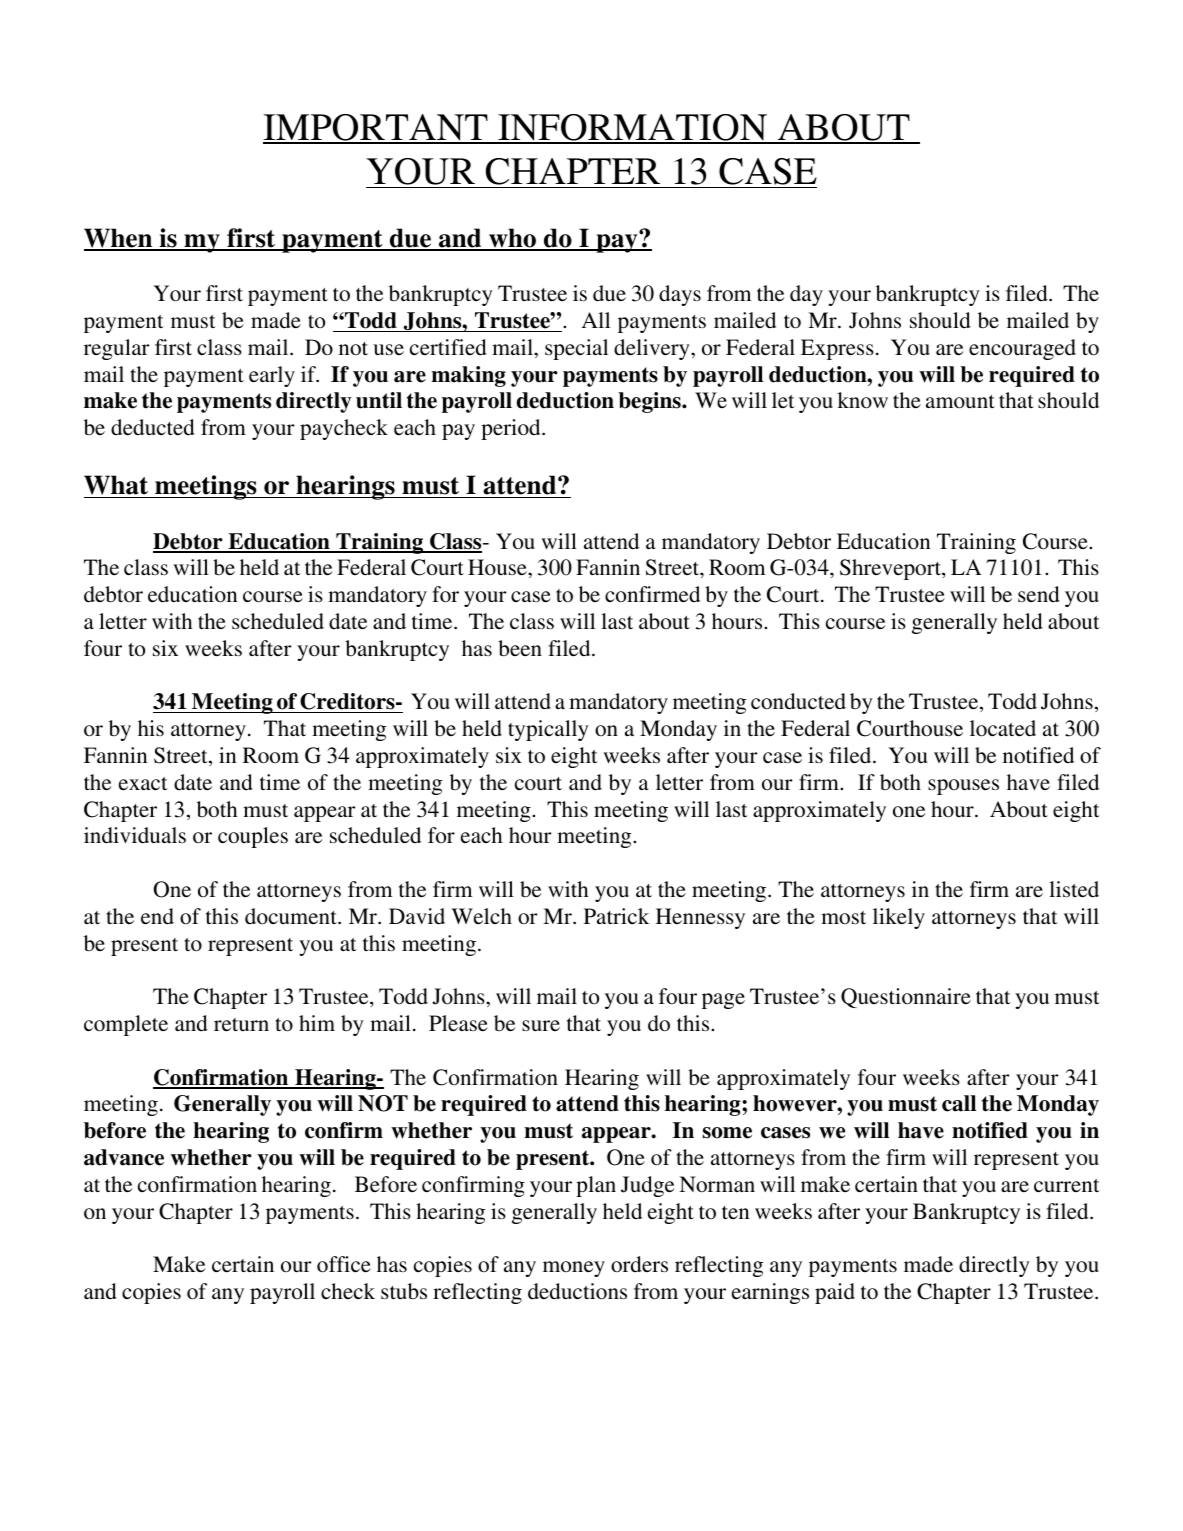 The image size is (1183, 1531). What do you see at coordinates (616, 916) in the screenshot?
I see `Patrick` at bounding box center [616, 916].
